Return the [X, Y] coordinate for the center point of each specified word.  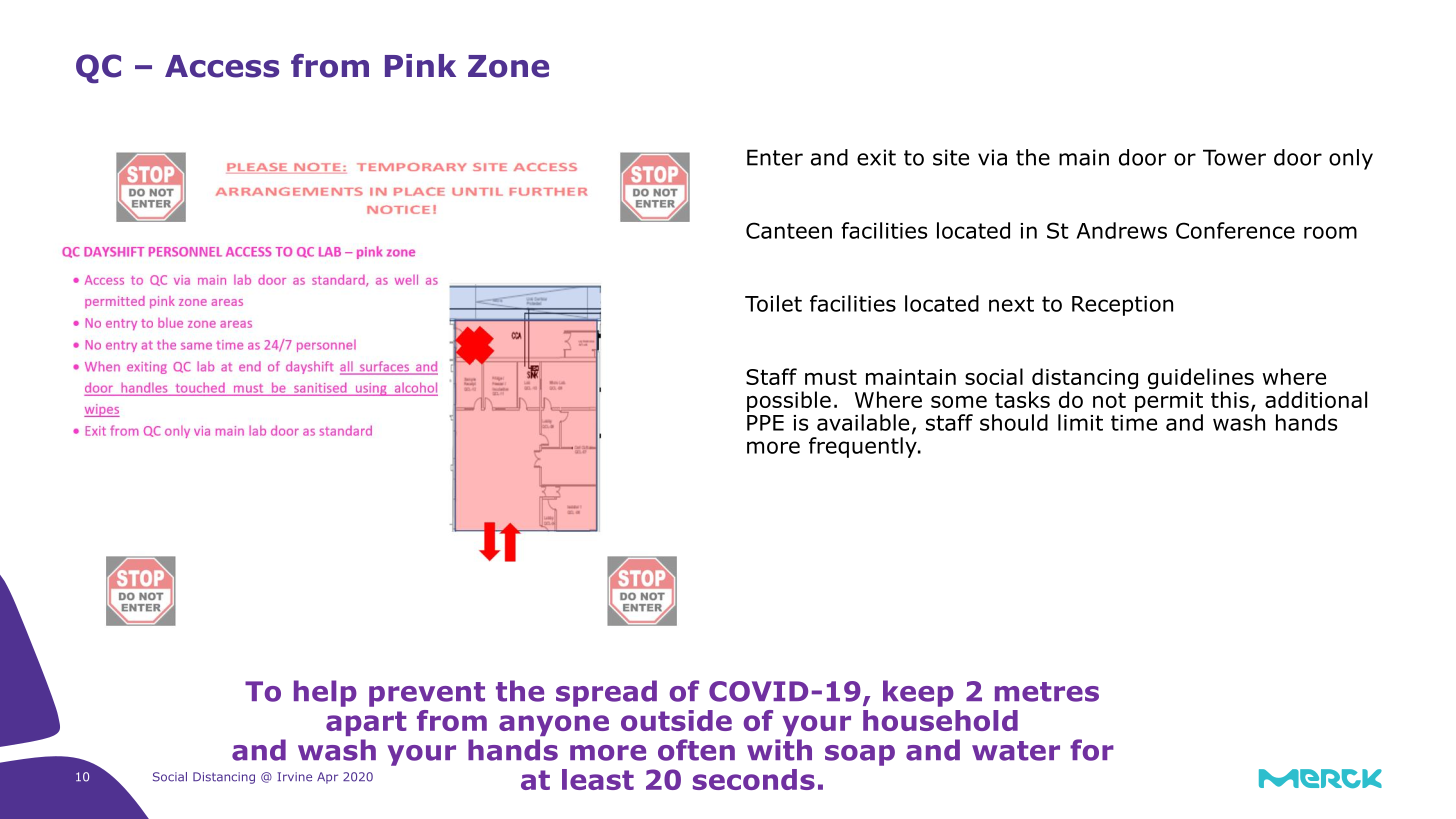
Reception [1122, 306]
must [831, 377]
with [779, 750]
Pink [420, 65]
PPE [765, 423]
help [325, 693]
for [1092, 750]
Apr [327, 778]
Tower [1234, 157]
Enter [775, 157]
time [1134, 423]
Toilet [773, 303]
